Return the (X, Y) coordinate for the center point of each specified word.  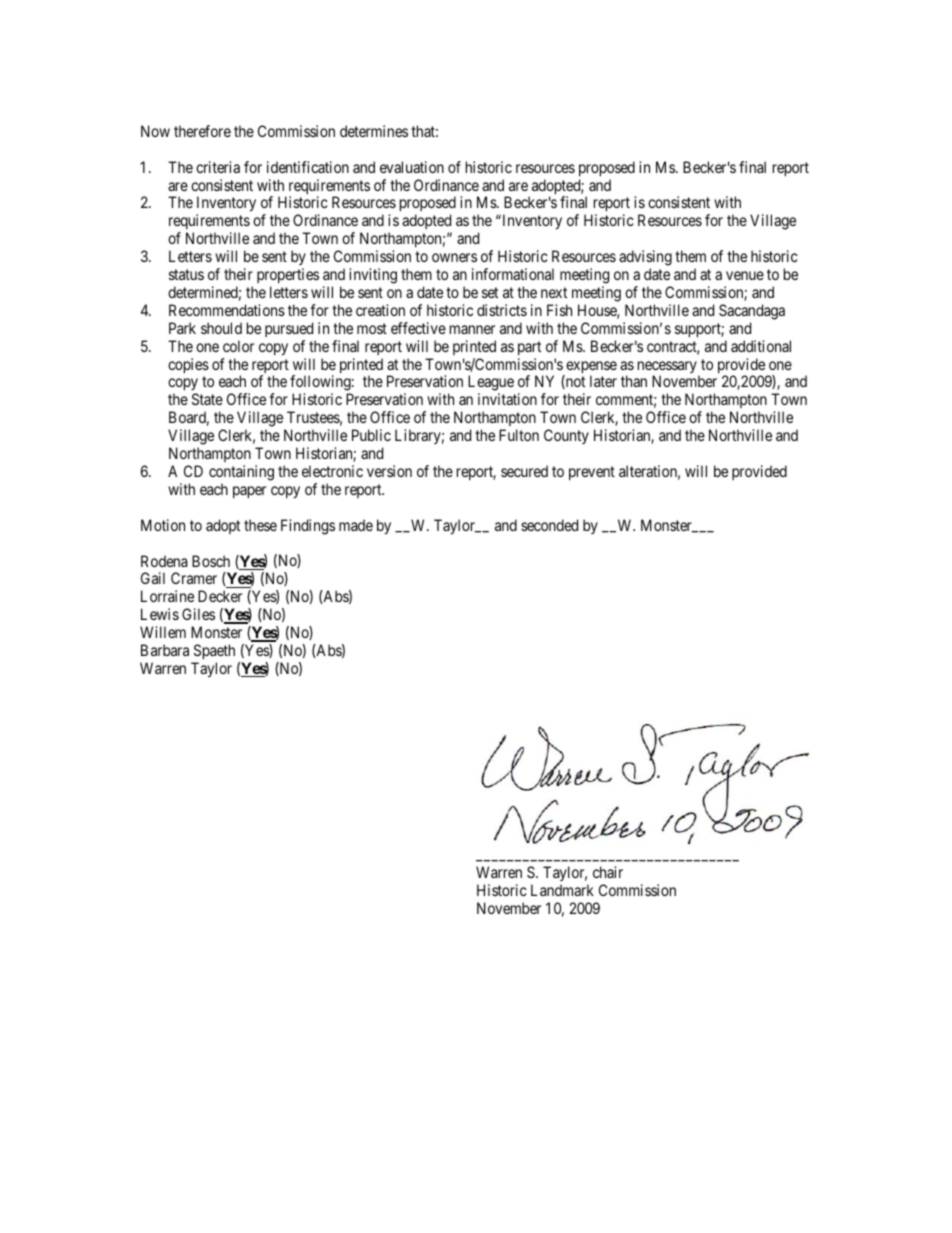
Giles (198, 614)
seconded (549, 525)
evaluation (412, 167)
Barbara (165, 650)
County (566, 436)
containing (241, 473)
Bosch (211, 561)
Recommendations (227, 310)
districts (502, 310)
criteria (218, 167)
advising (645, 258)
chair (608, 872)
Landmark (562, 890)
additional (761, 346)
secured (524, 471)
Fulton (519, 435)
